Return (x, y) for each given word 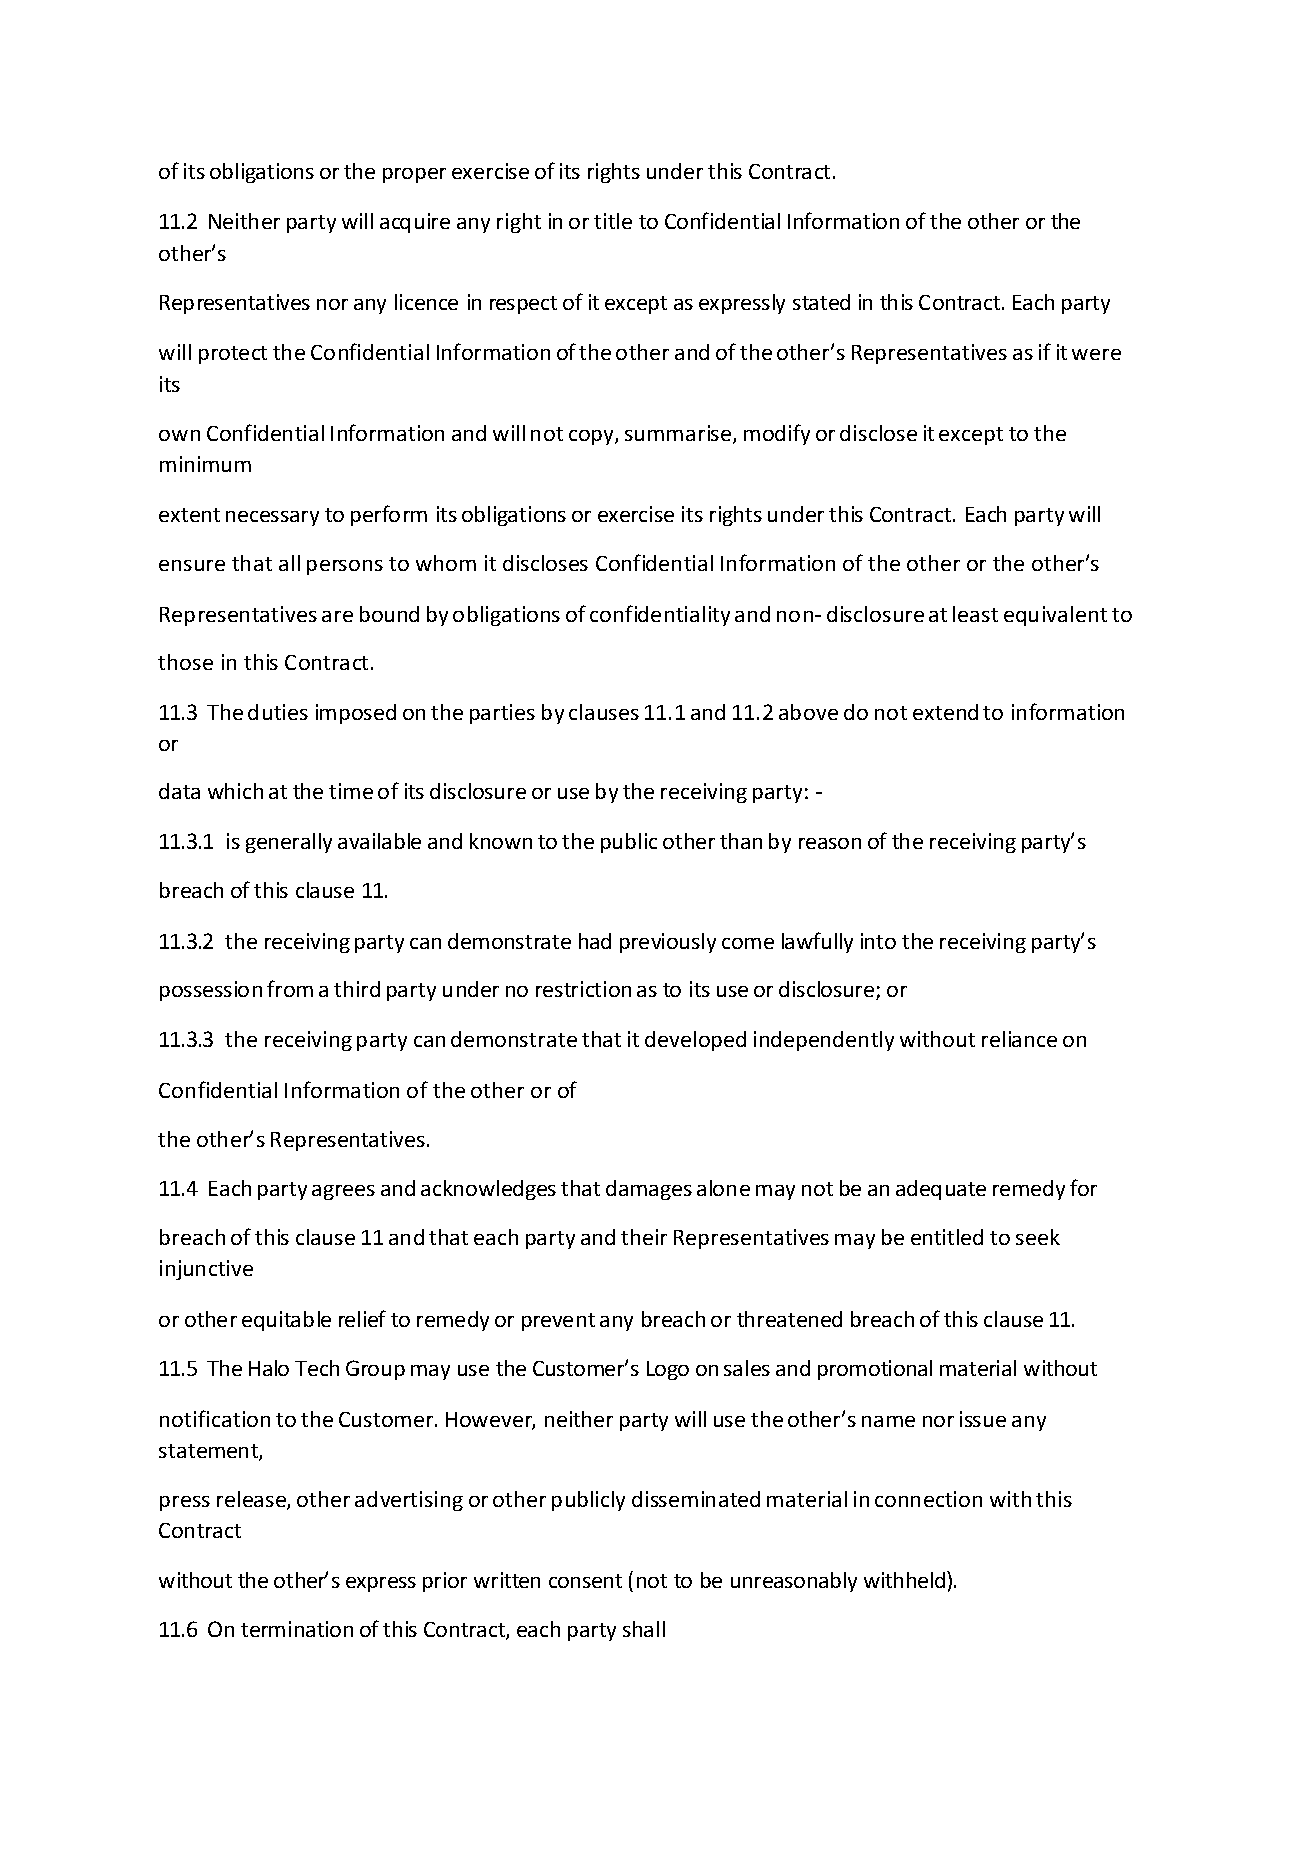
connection (928, 1499)
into (878, 941)
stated (821, 302)
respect (523, 305)
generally (289, 843)
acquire (415, 223)
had (595, 941)
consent (585, 1581)
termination (297, 1629)
